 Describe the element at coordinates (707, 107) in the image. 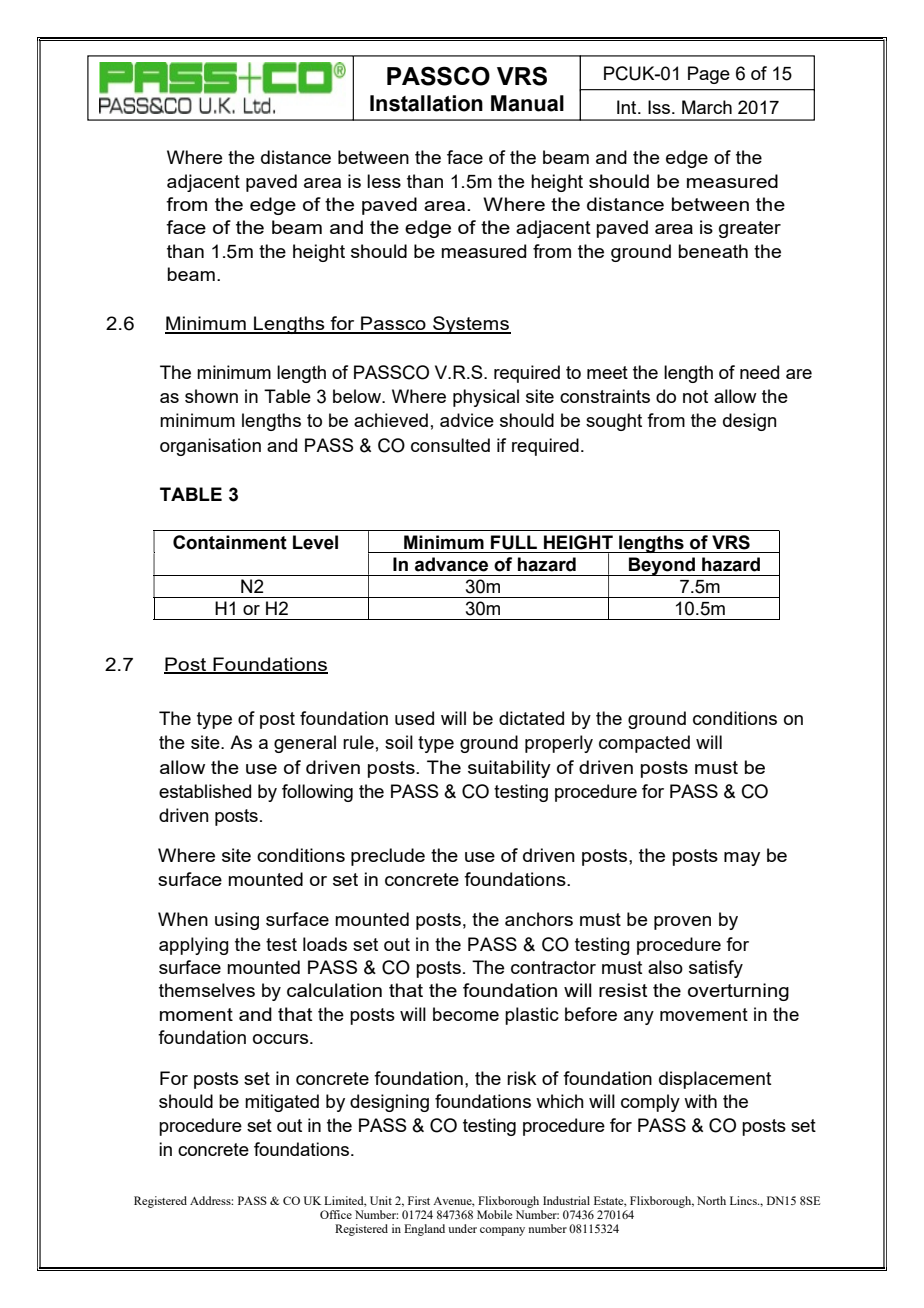

I see `March` at that location.
